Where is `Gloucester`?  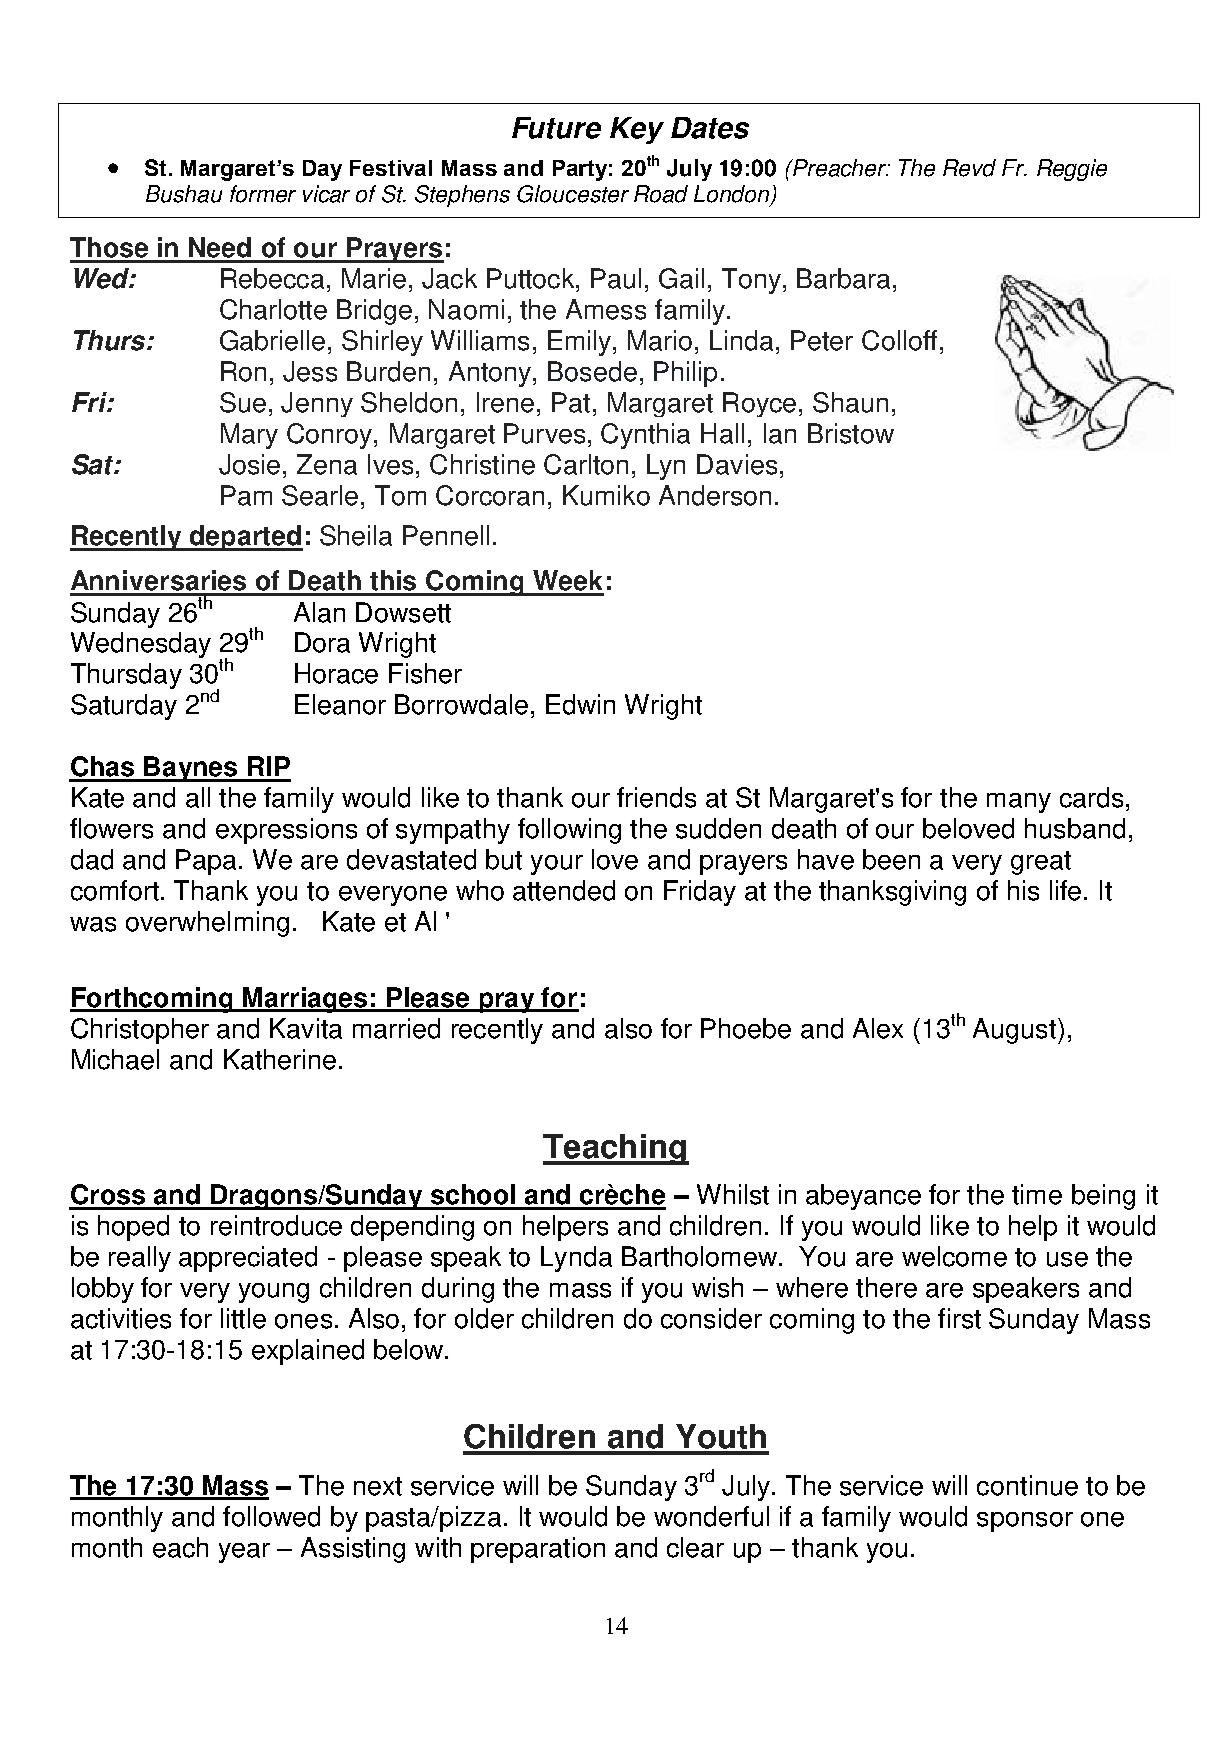
Gloucester is located at coordinates (573, 194).
